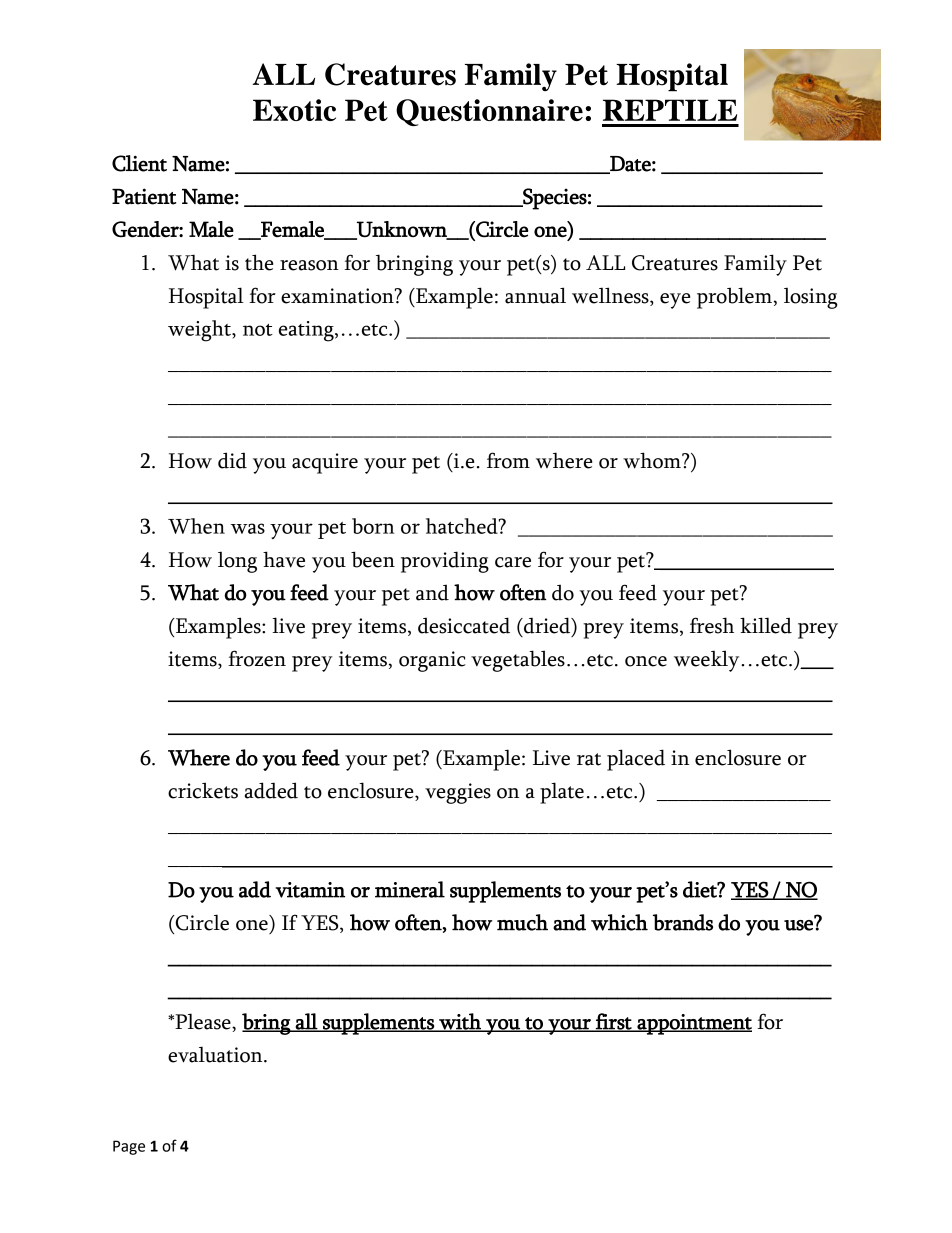 This page has width=952, height=1233. What do you see at coordinates (460, 1022) in the page?
I see `with` at bounding box center [460, 1022].
